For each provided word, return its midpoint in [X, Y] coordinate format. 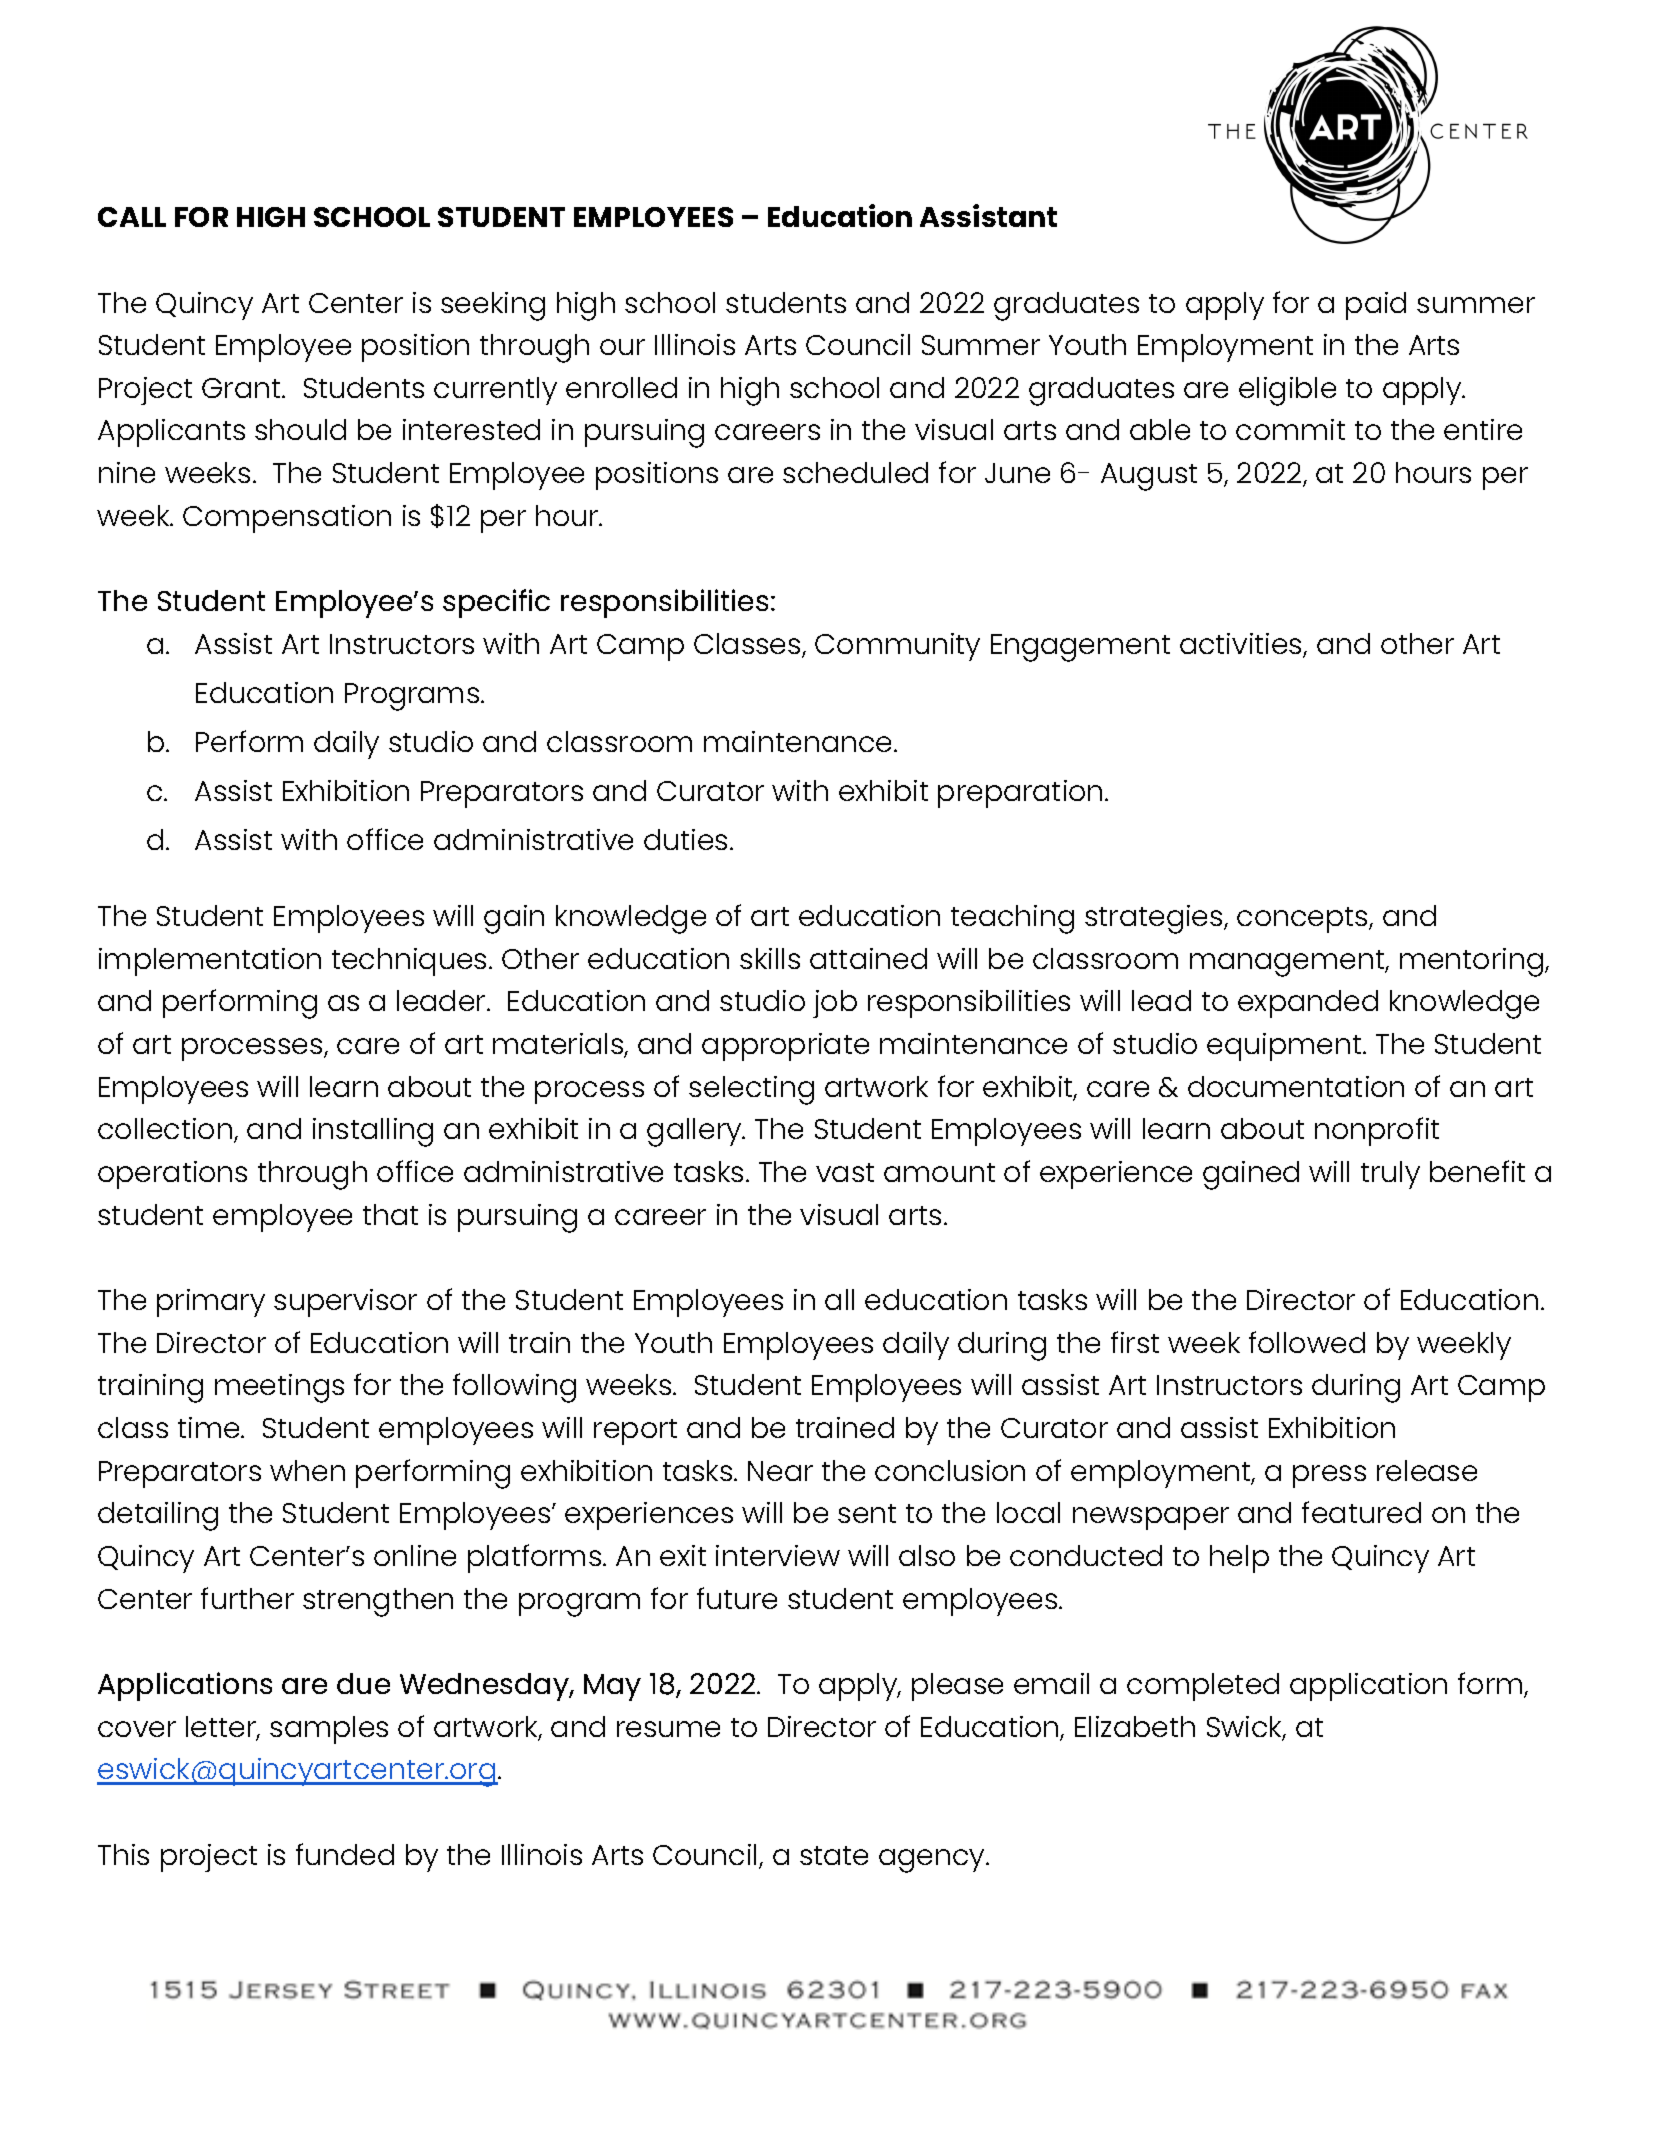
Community [897, 647]
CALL [132, 217]
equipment [1285, 1047]
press [1329, 1476]
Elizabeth [1135, 1726]
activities [1242, 645]
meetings [279, 1388]
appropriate [785, 1047]
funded [345, 1854]
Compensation [287, 519]
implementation [210, 962]
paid [1376, 306]
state [834, 1855]
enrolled [621, 387]
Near [780, 1471]
